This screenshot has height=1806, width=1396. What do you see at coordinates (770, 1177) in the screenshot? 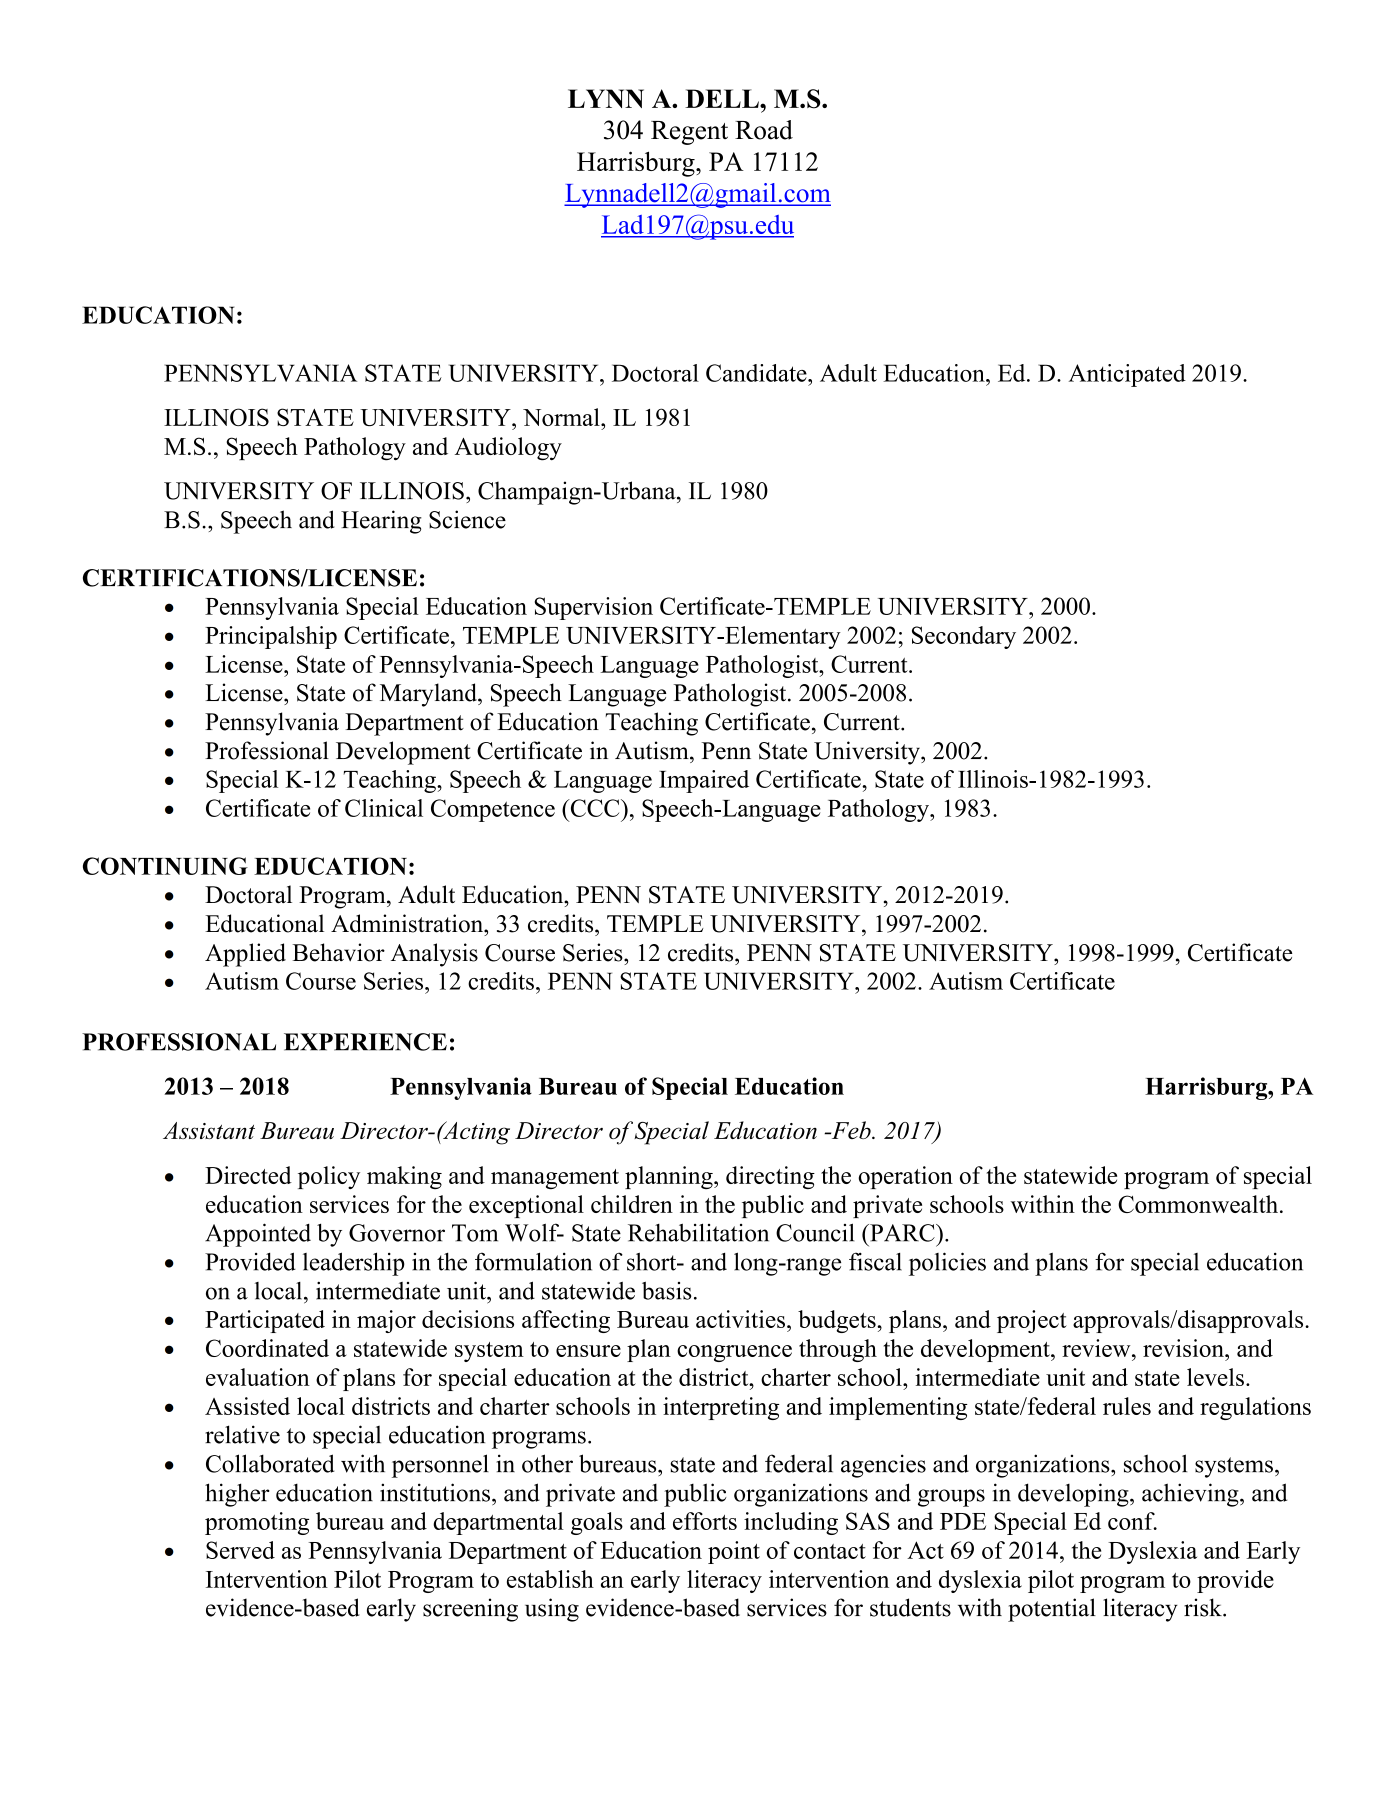
I see `directing` at bounding box center [770, 1177].
